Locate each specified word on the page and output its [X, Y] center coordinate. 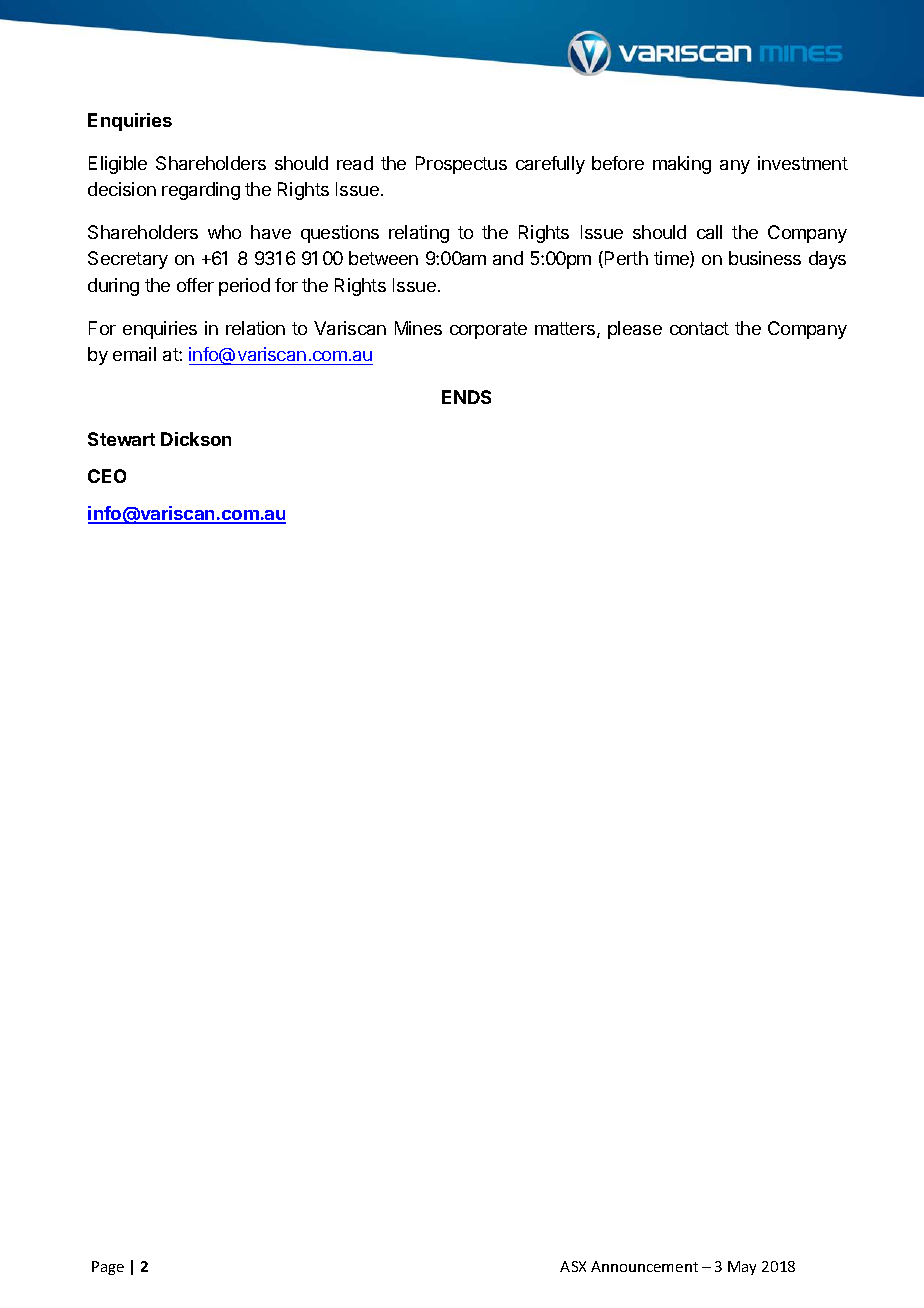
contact [699, 328]
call [709, 232]
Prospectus [461, 165]
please [635, 330]
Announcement [644, 1266]
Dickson [196, 439]
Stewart [121, 439]
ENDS [466, 397]
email [134, 354]
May [742, 1268]
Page [108, 1268]
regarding [201, 191]
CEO [107, 476]
